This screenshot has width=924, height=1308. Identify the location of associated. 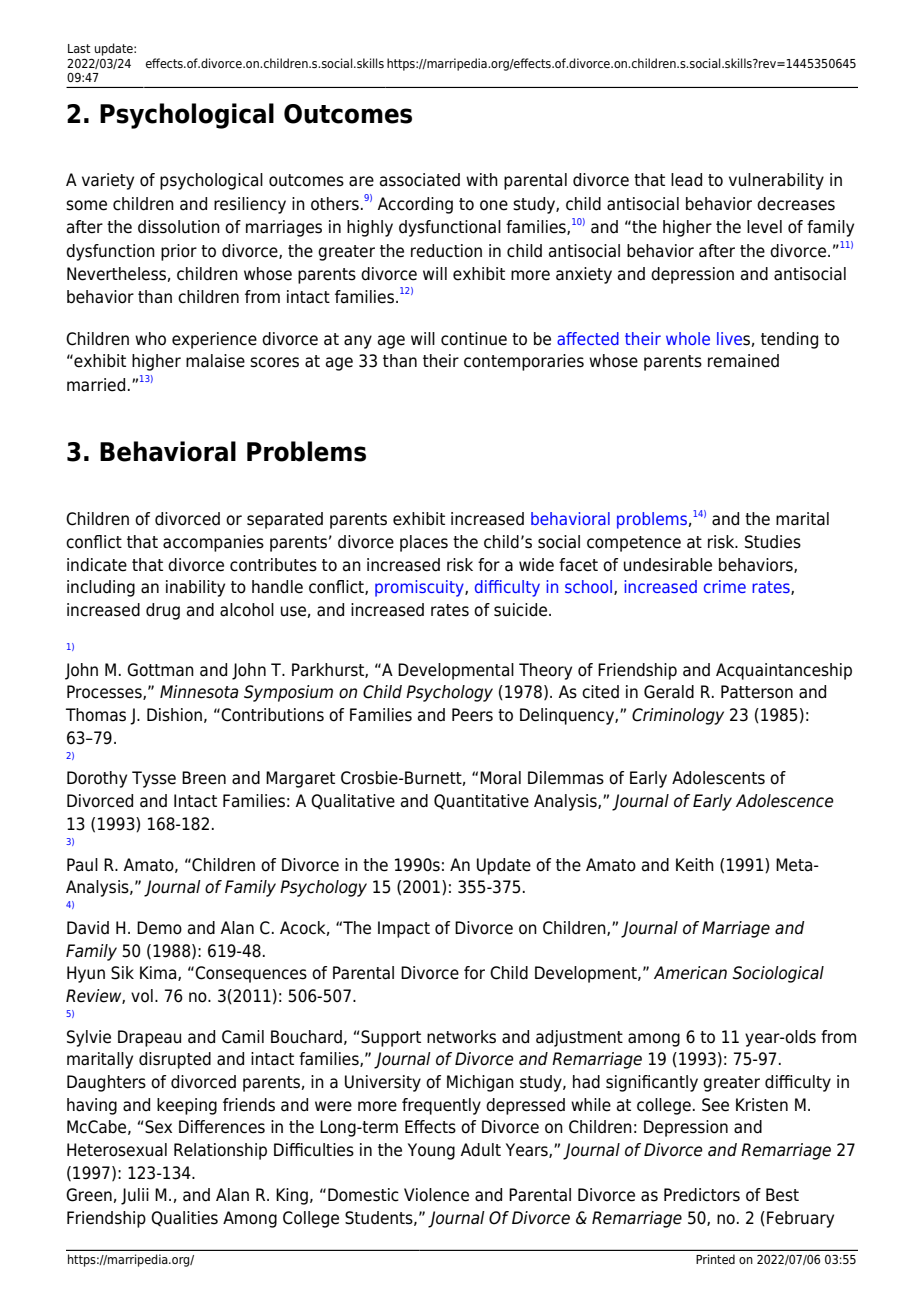
(420, 180).
